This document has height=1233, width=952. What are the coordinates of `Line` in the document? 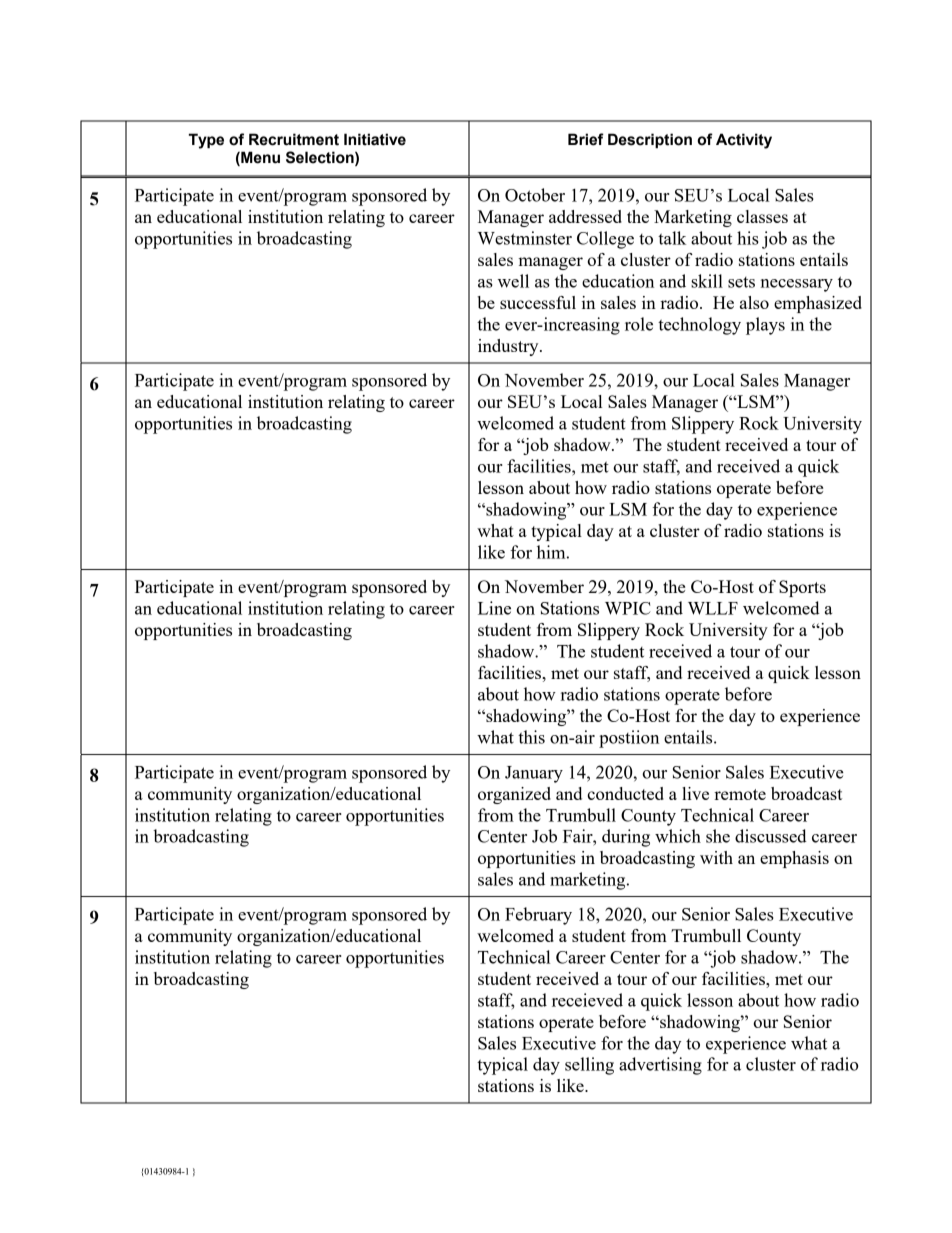 It's located at (494, 608).
